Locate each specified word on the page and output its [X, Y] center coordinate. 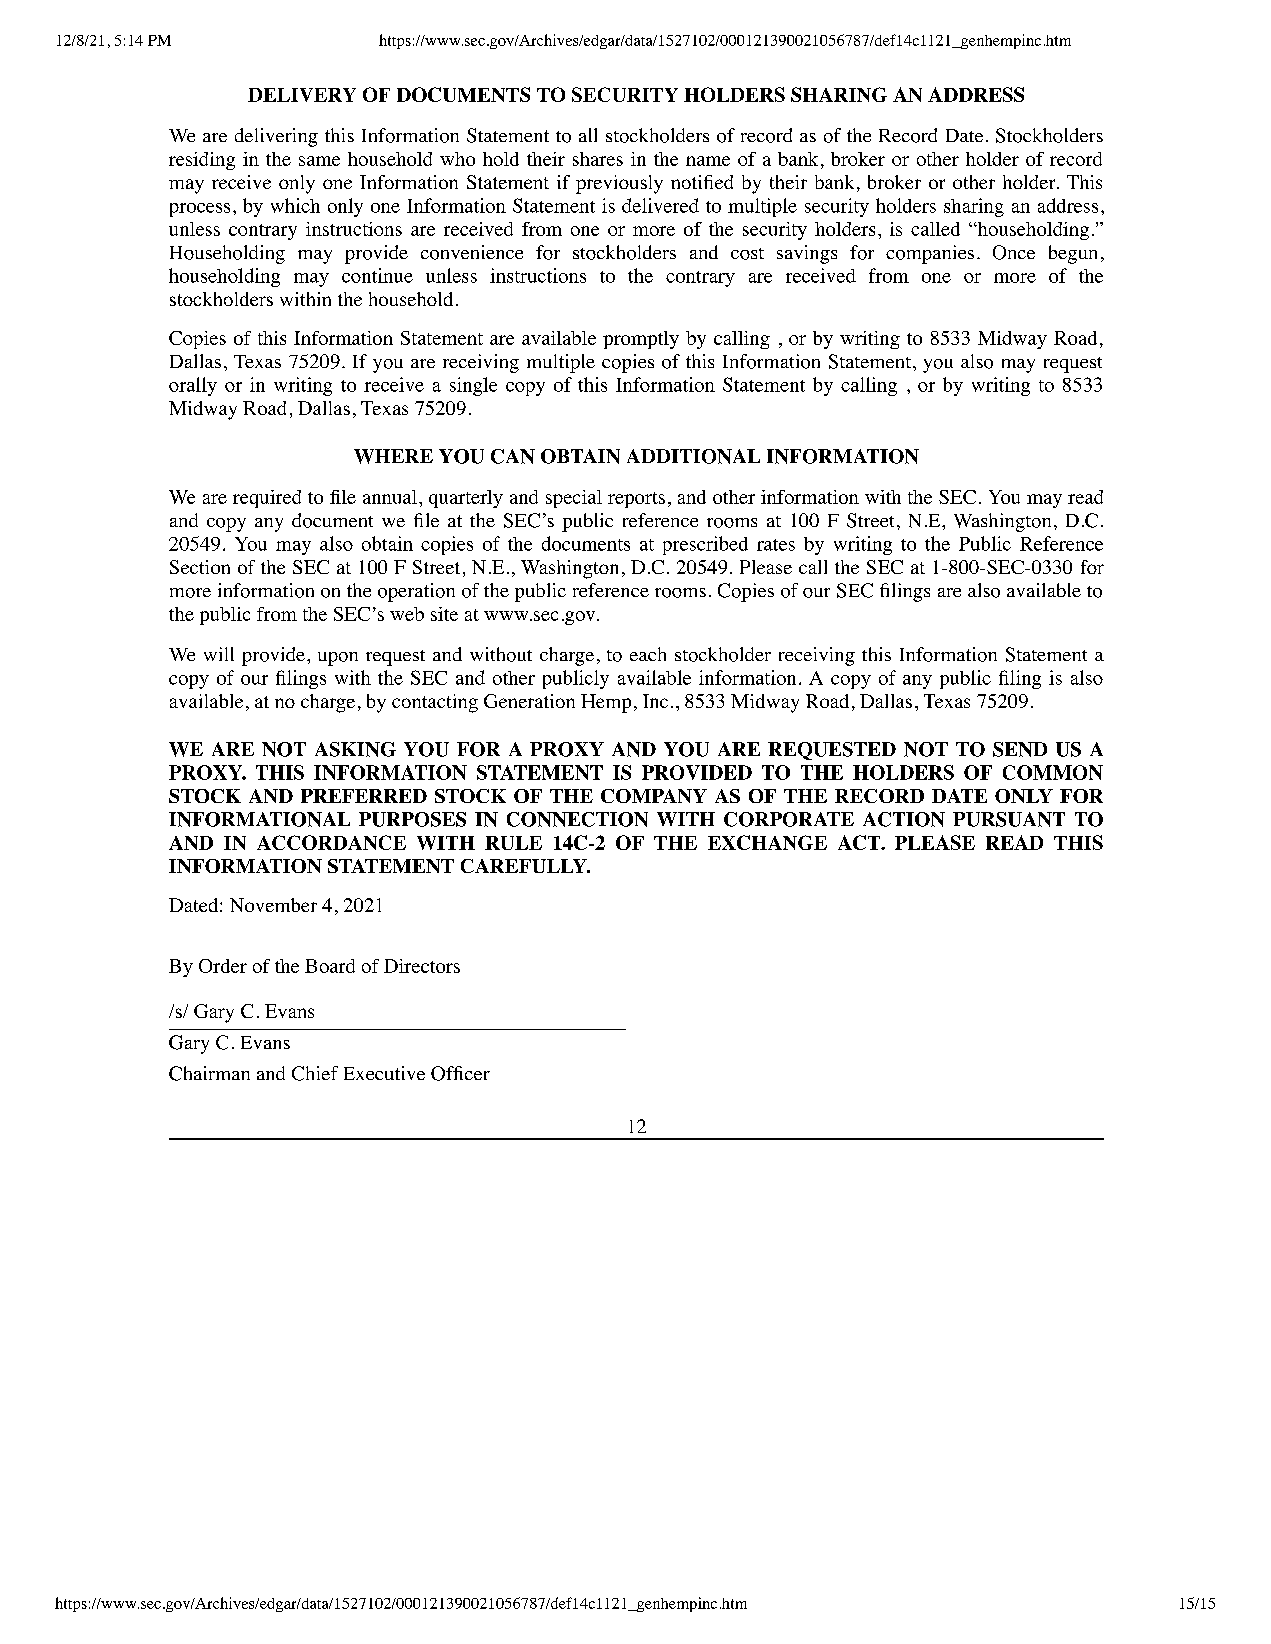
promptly [641, 340]
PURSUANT [1009, 819]
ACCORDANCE [331, 842]
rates [776, 545]
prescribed [705, 545]
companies [930, 254]
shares [598, 159]
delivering [276, 137]
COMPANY [654, 796]
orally [193, 386]
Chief [315, 1073]
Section [200, 567]
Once [1014, 252]
